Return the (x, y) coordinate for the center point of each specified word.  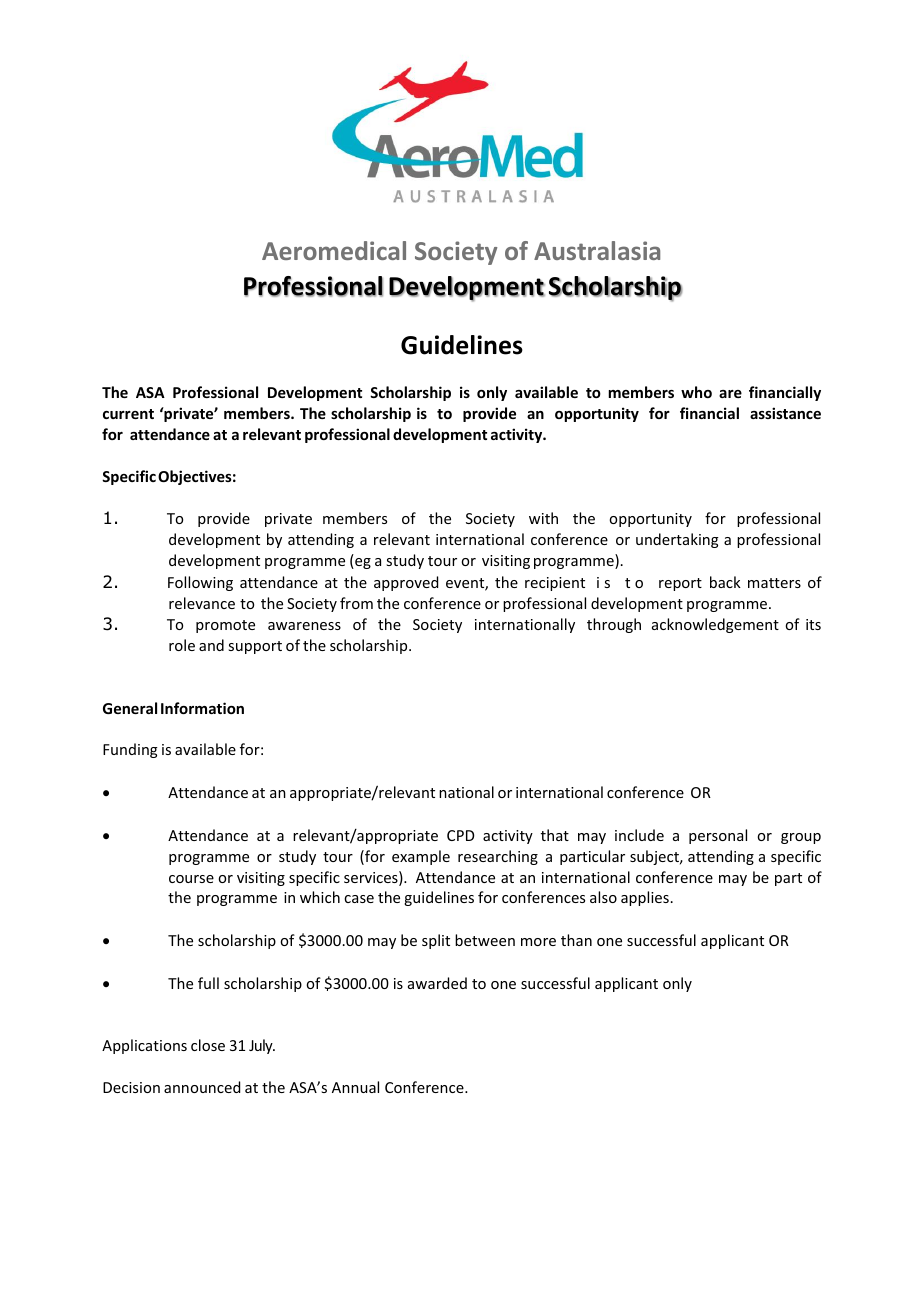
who (696, 392)
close (208, 1045)
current (128, 414)
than (576, 940)
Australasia (597, 250)
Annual (355, 1087)
